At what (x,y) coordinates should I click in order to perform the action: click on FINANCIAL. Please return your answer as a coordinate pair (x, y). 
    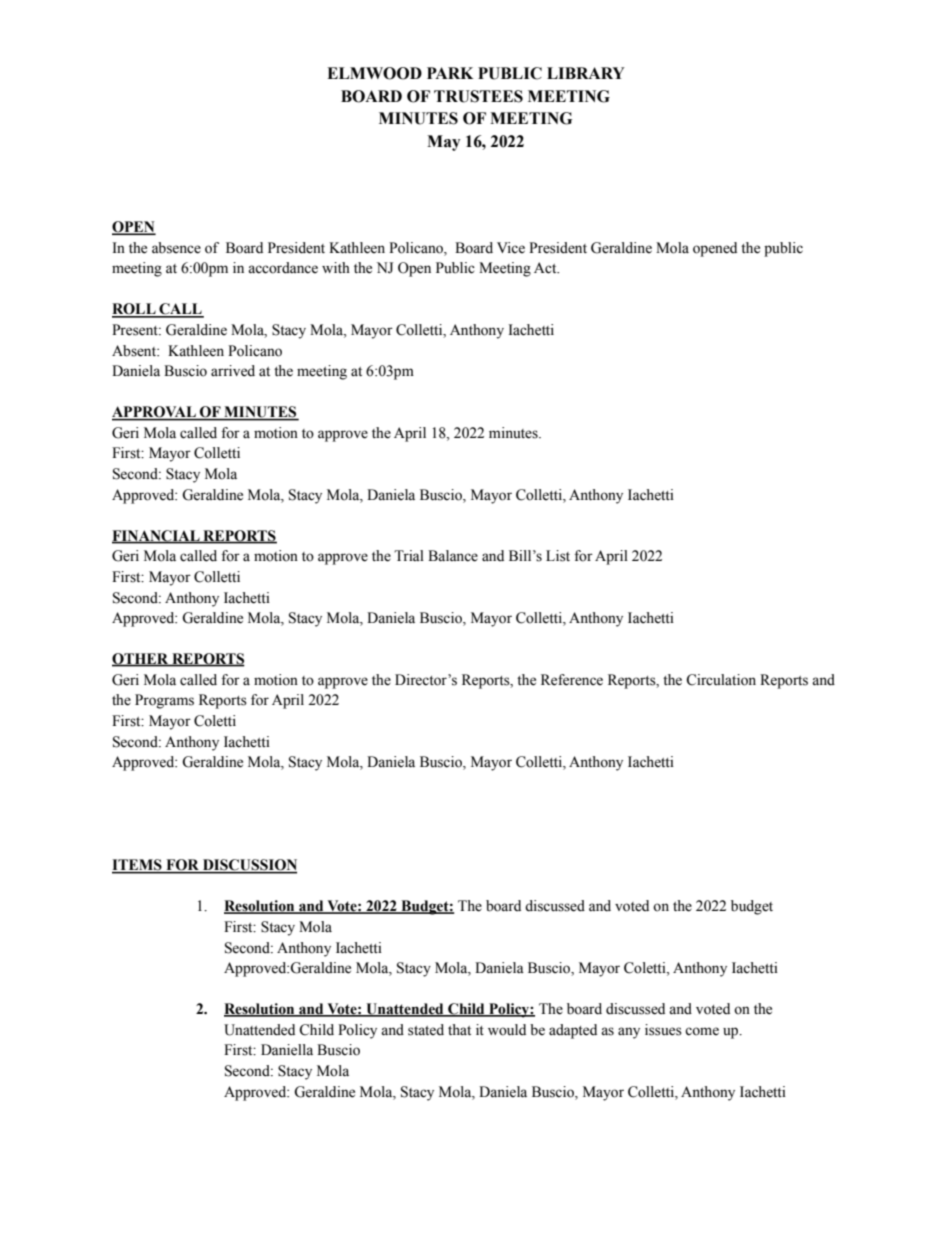
    Looking at the image, I should click on (157, 536).
